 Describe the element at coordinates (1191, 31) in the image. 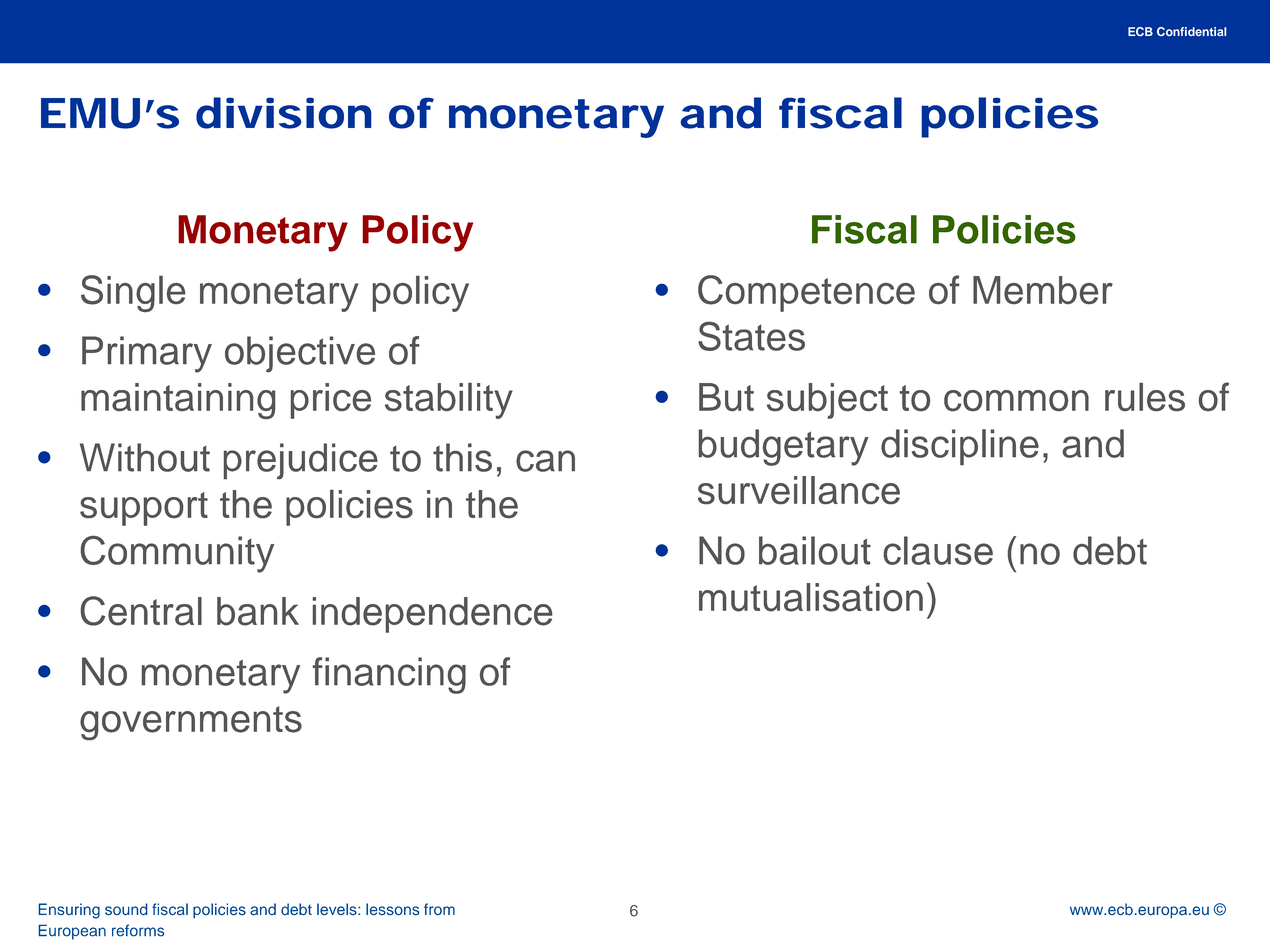

I see `Confidential` at that location.
